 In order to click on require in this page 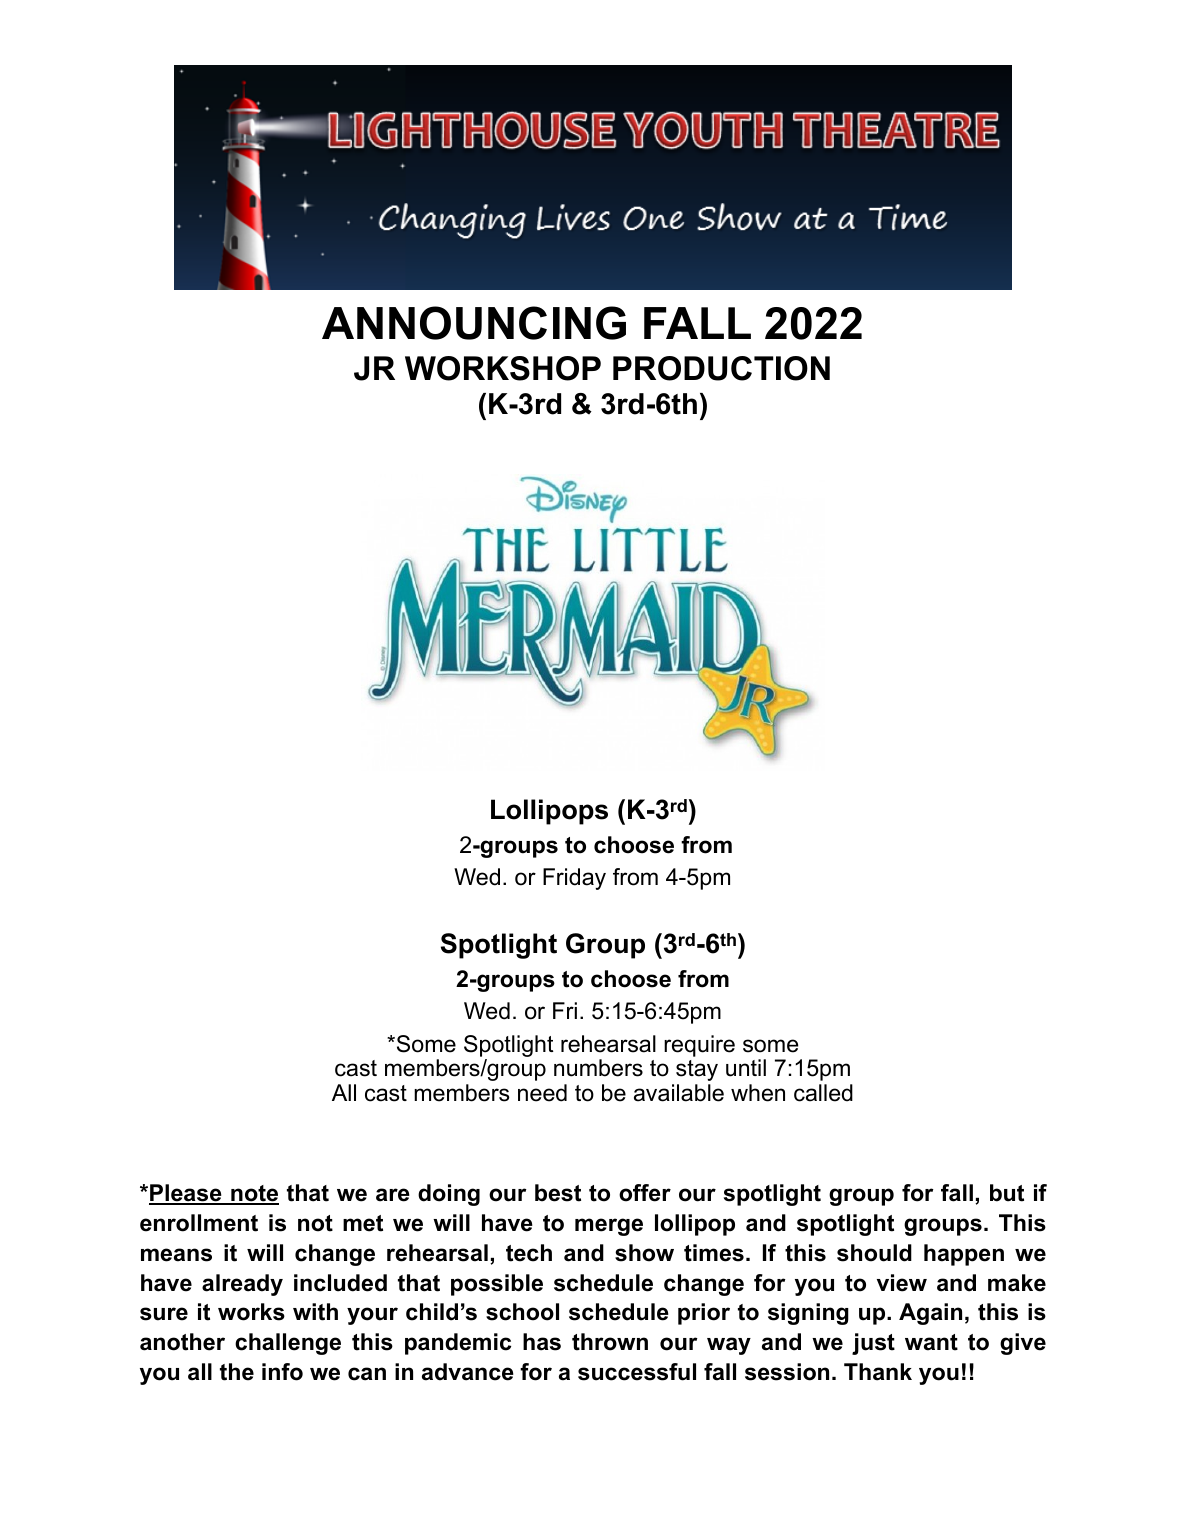, I will do `click(699, 1046)`.
